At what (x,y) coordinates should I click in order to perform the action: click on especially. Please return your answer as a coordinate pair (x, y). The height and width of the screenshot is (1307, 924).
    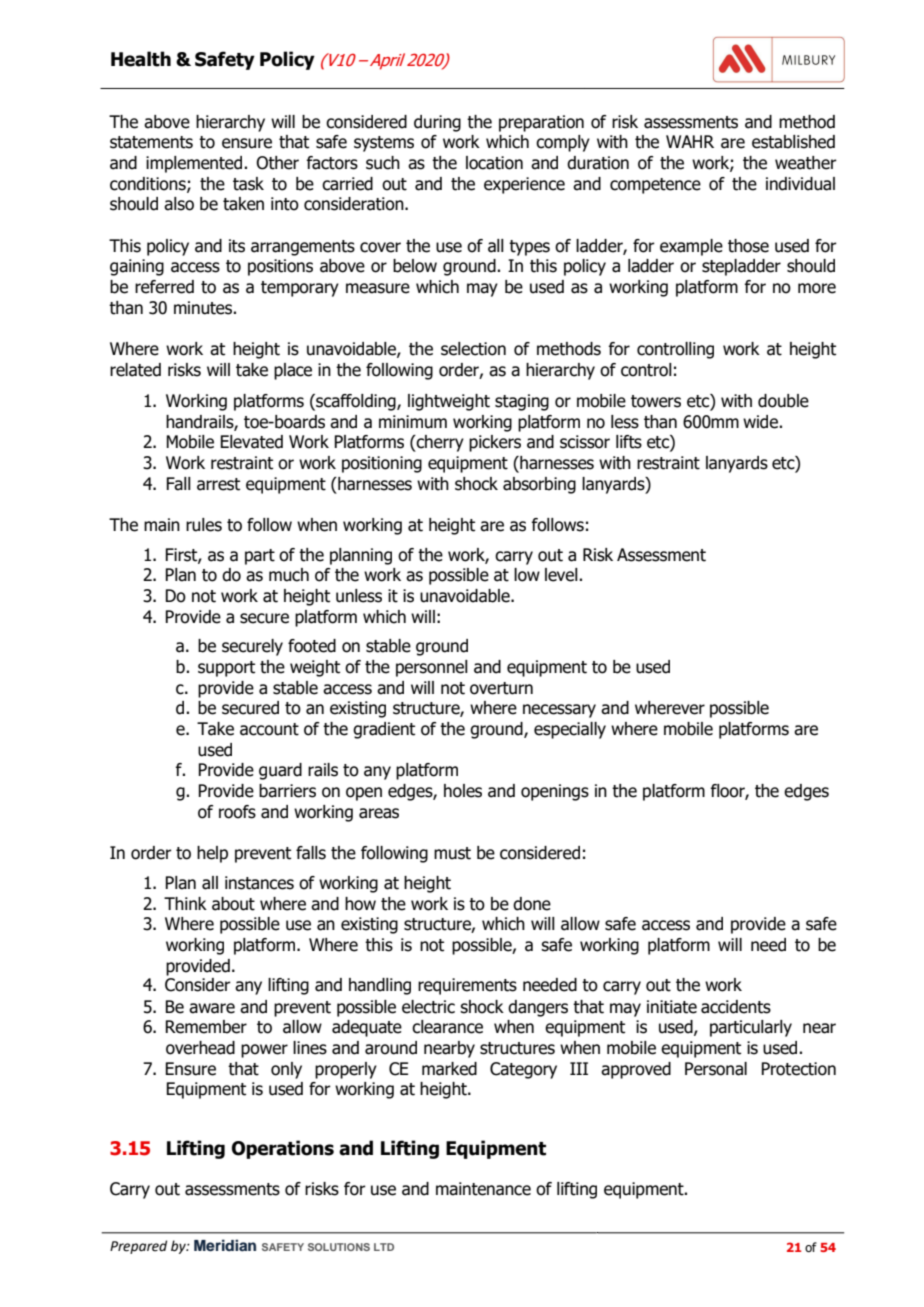
    Looking at the image, I should click on (570, 730).
